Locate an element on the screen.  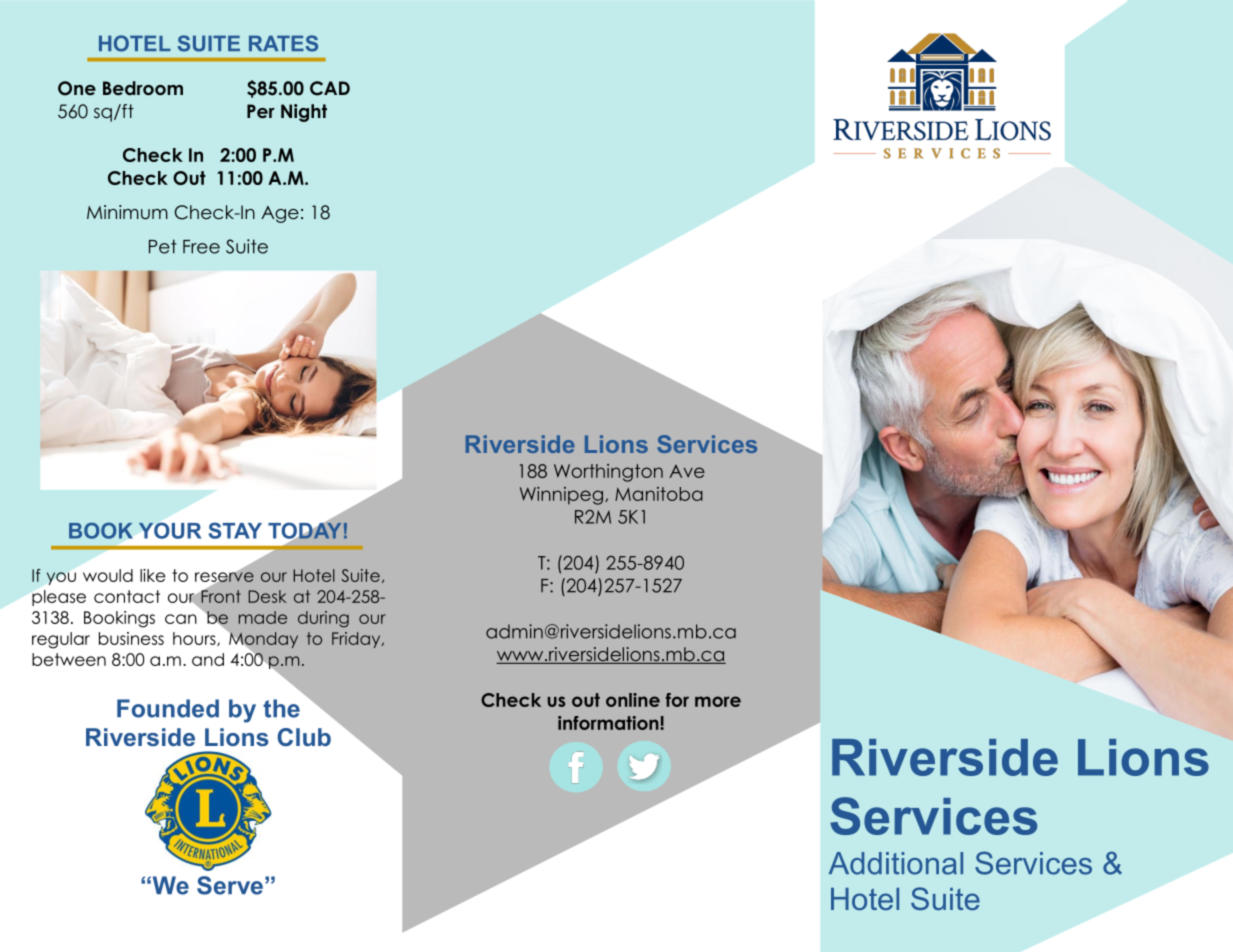
Night is located at coordinates (304, 113).
